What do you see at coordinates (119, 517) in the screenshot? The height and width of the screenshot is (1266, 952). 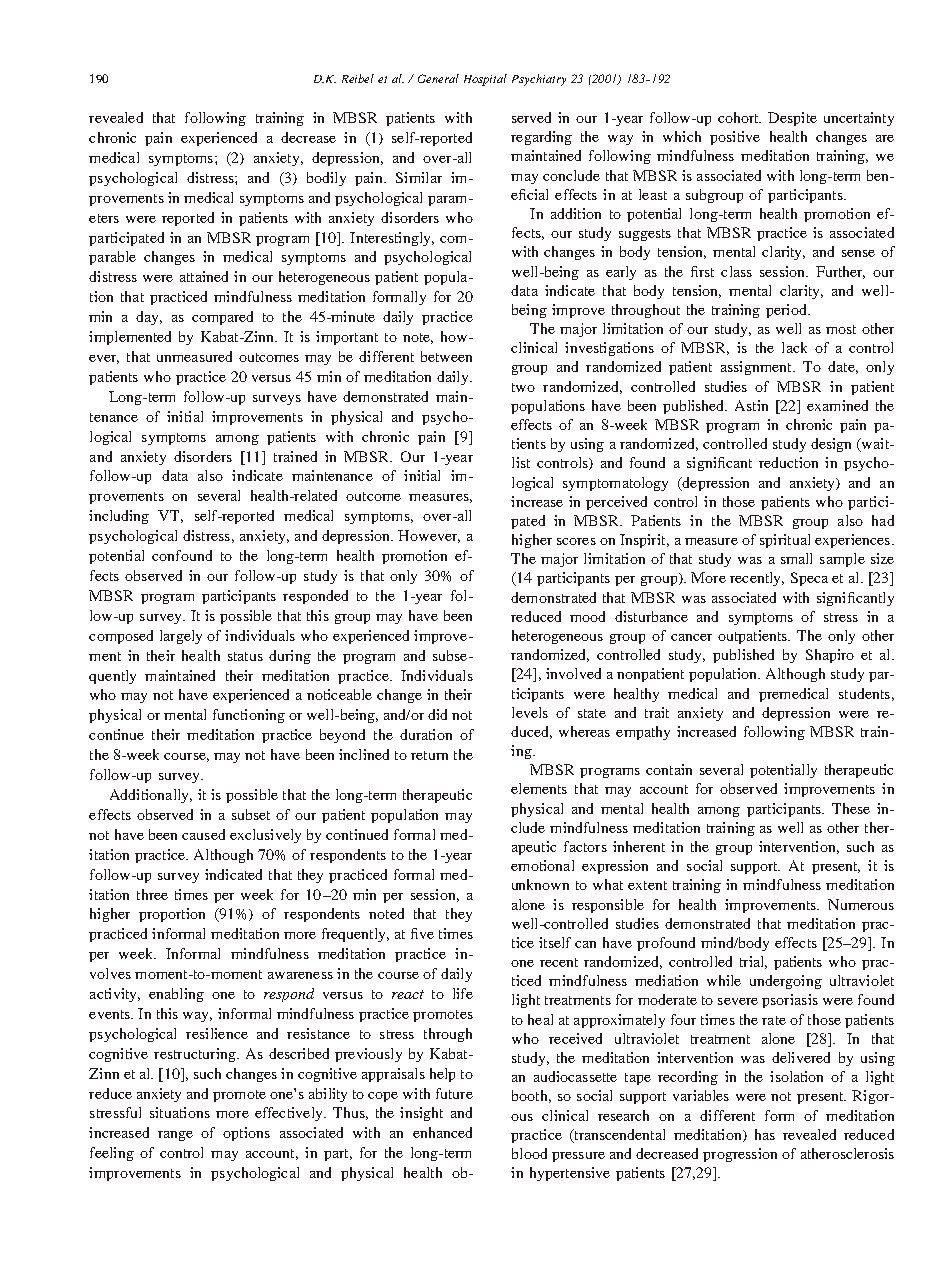 I see `including` at bounding box center [119, 517].
